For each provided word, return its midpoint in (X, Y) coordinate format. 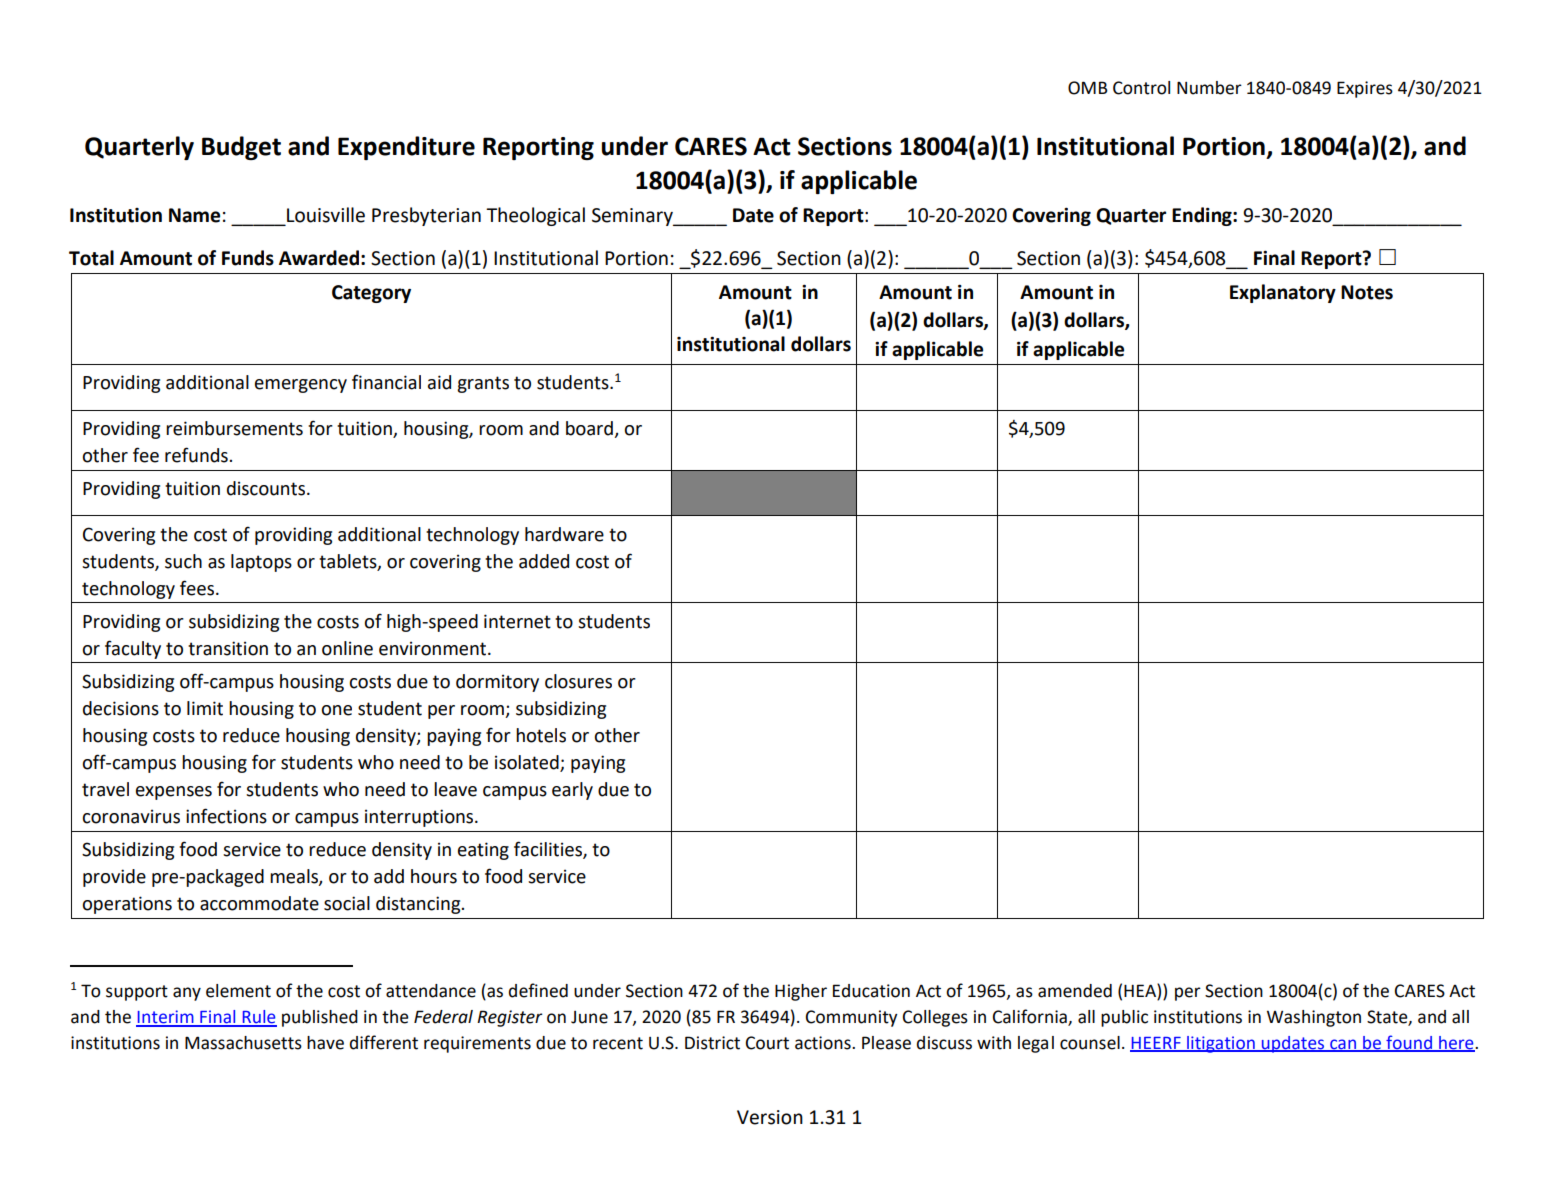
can (1343, 1045)
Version (770, 1117)
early (572, 791)
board (589, 428)
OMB (1088, 88)
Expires (1365, 89)
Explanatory (1283, 293)
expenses (174, 793)
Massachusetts (243, 1043)
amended (1075, 991)
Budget (241, 148)
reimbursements (234, 428)
